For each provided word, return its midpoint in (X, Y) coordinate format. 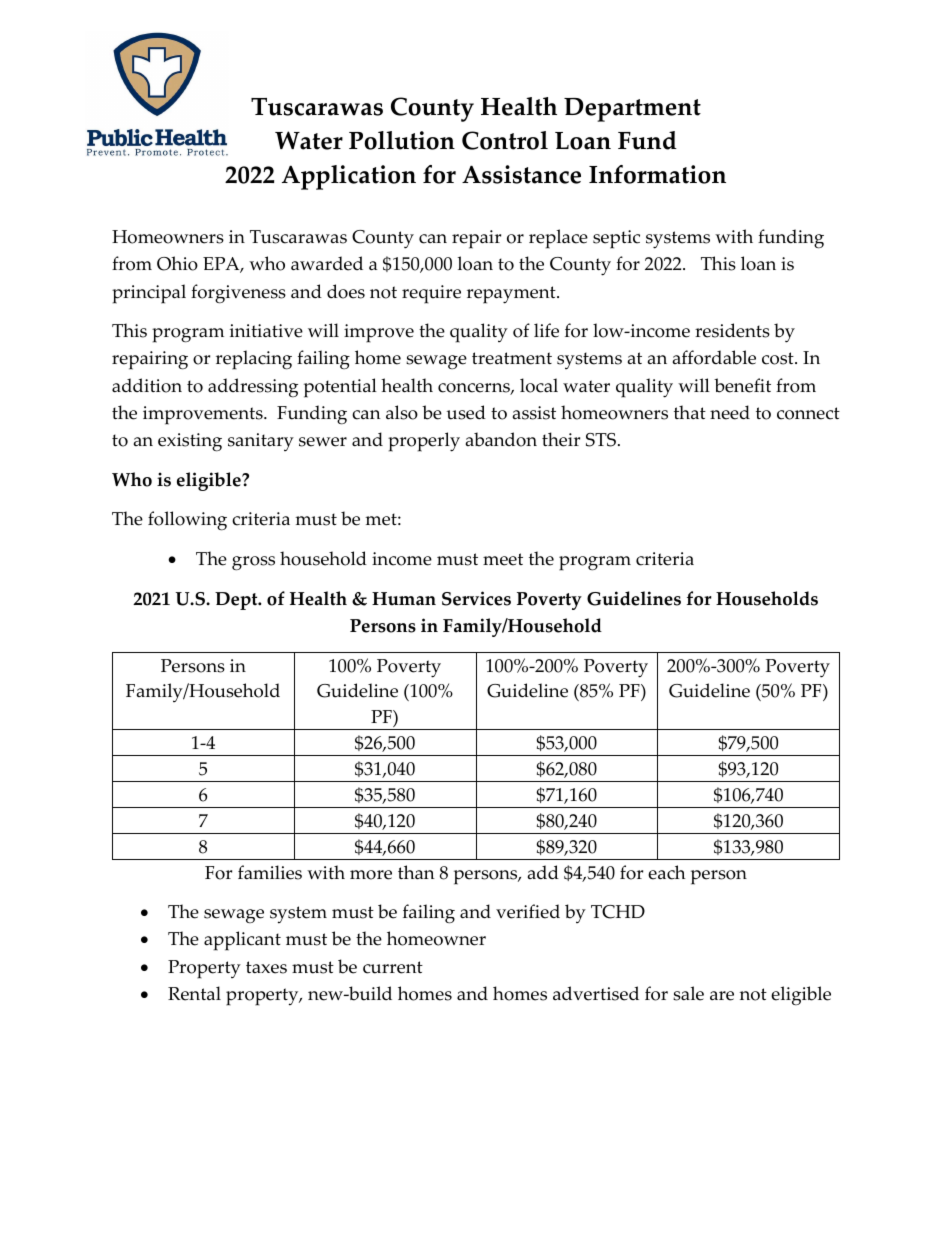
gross (253, 563)
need (730, 412)
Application (349, 177)
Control (505, 140)
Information (657, 174)
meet (503, 559)
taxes (266, 967)
